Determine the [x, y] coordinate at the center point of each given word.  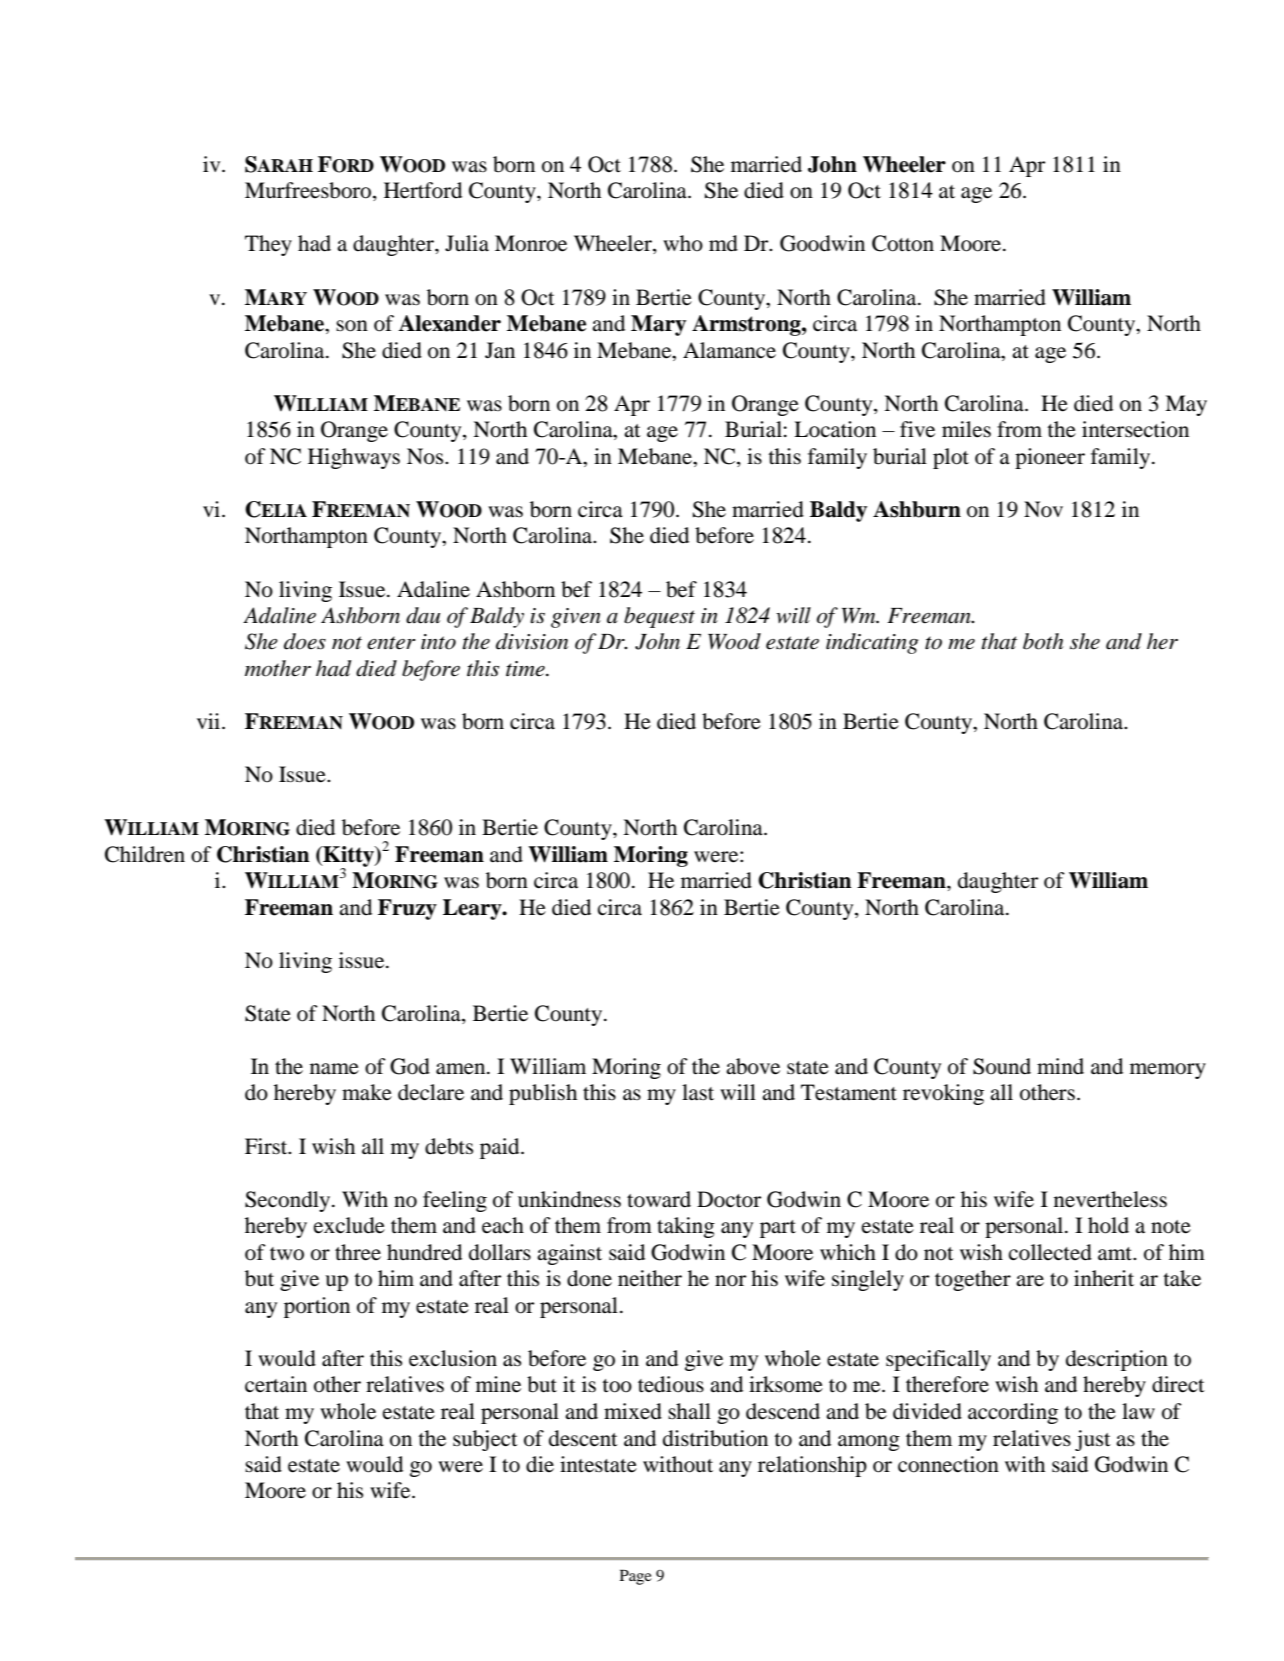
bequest [659, 617]
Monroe [531, 243]
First [267, 1146]
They [268, 245]
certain [276, 1384]
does [305, 641]
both [1043, 641]
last [698, 1092]
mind [1060, 1066]
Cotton [903, 243]
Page [636, 1577]
